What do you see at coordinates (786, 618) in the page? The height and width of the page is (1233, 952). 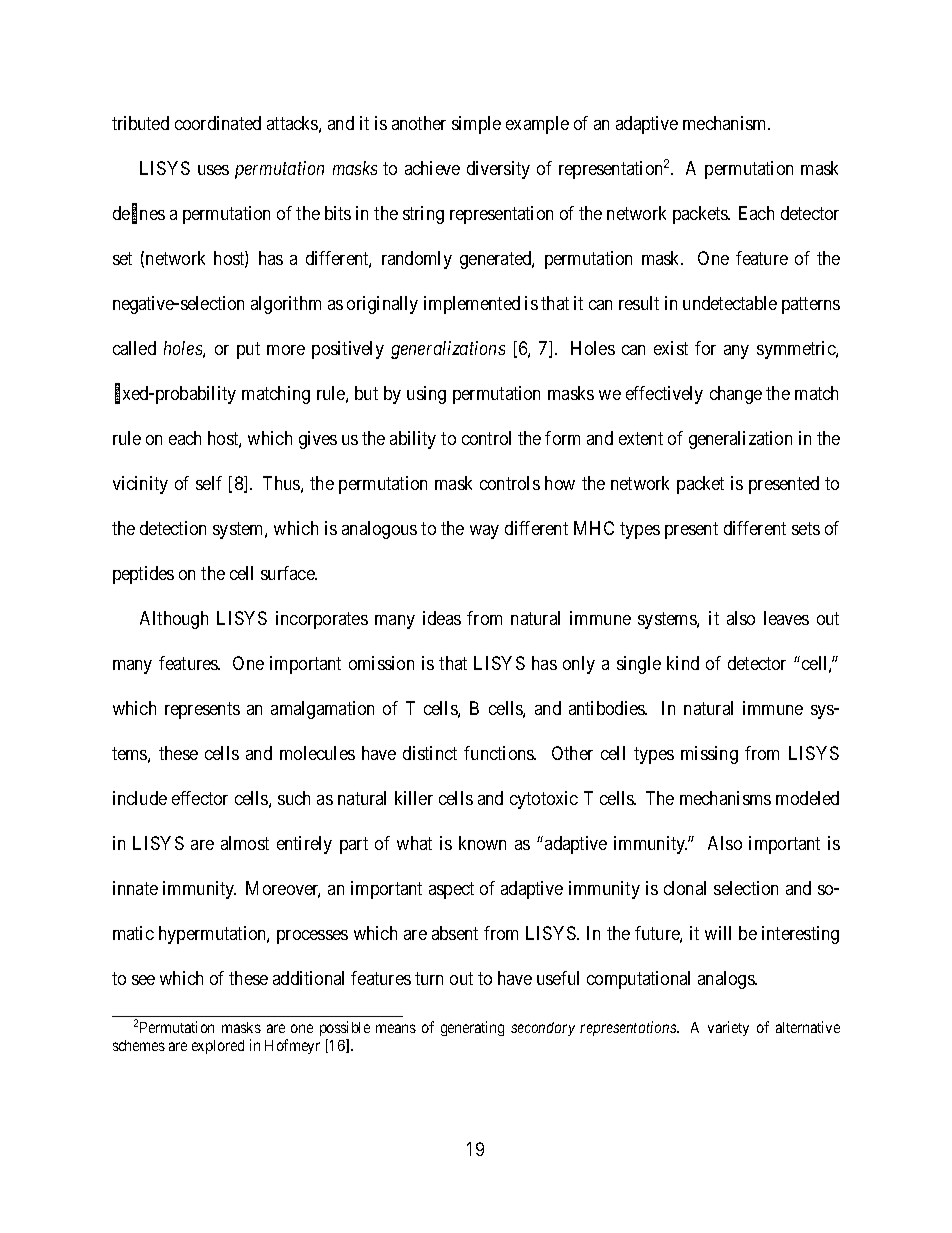 I see `leaves` at bounding box center [786, 618].
